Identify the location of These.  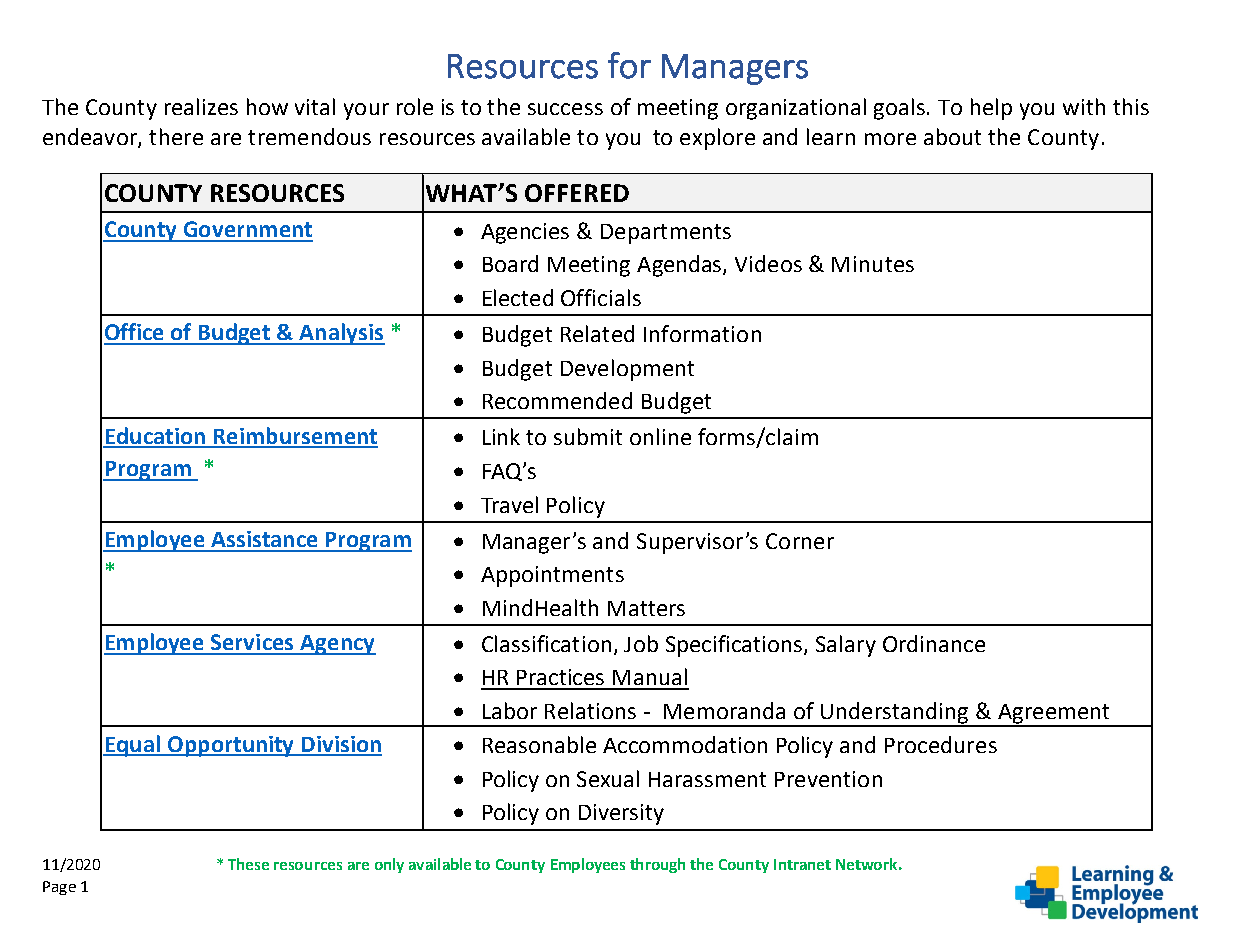
(248, 864).
